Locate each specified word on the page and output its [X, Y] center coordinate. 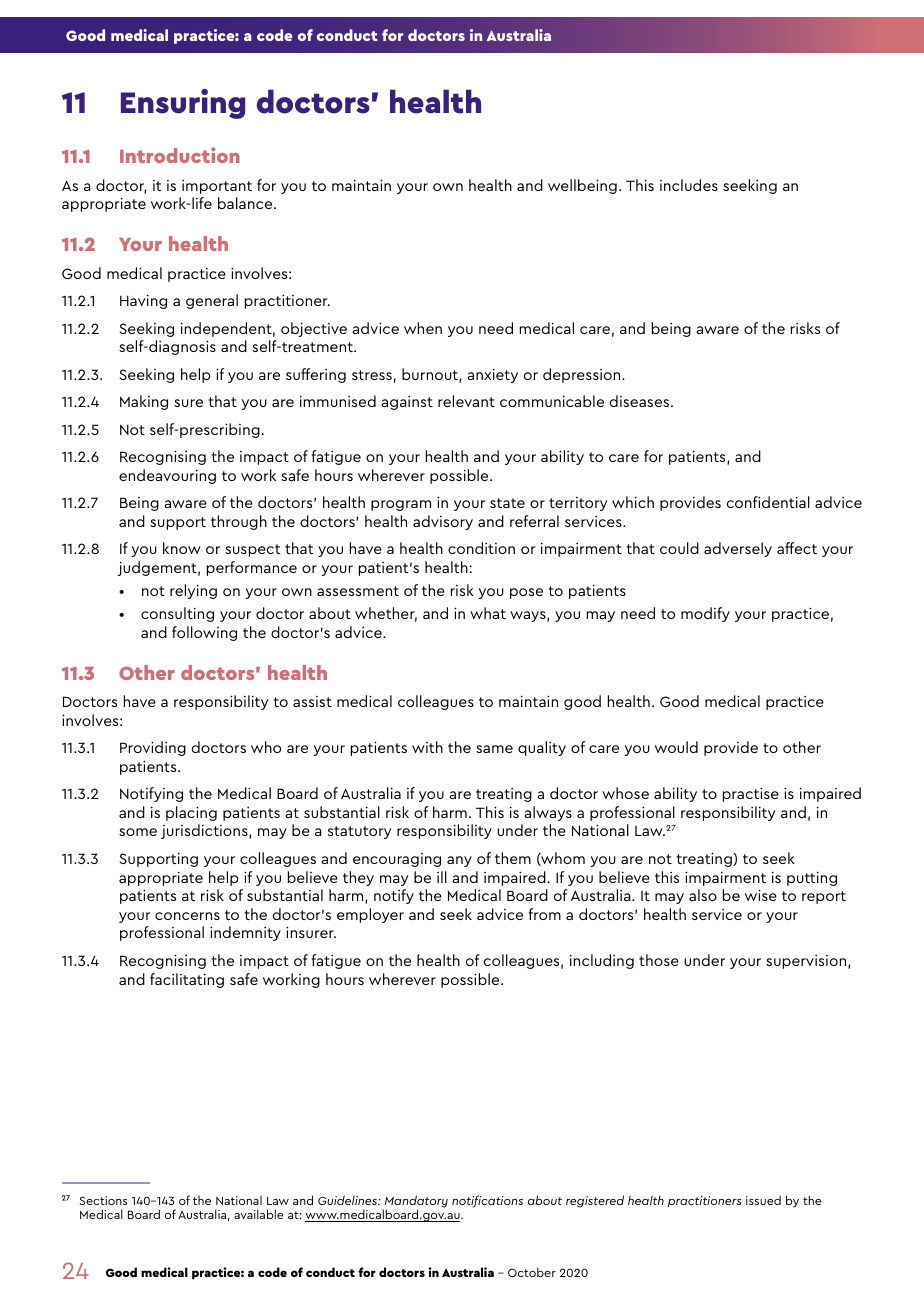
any [459, 861]
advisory [443, 522]
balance [246, 203]
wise [761, 895]
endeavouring [167, 476]
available [258, 1214]
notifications [487, 1201]
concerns [187, 916]
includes [689, 185]
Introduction [180, 155]
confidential [768, 502]
